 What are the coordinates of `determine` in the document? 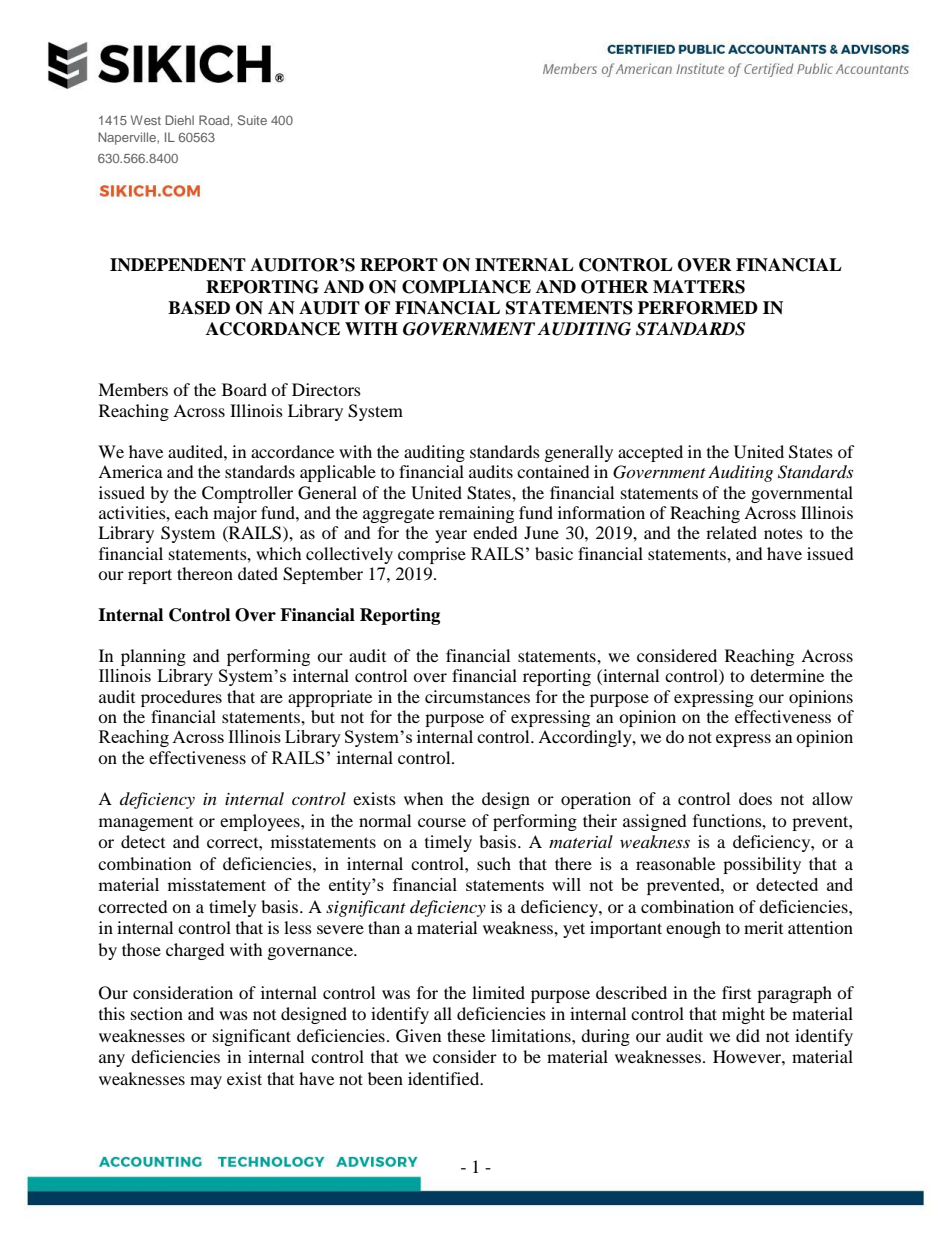 It's located at (787, 675).
